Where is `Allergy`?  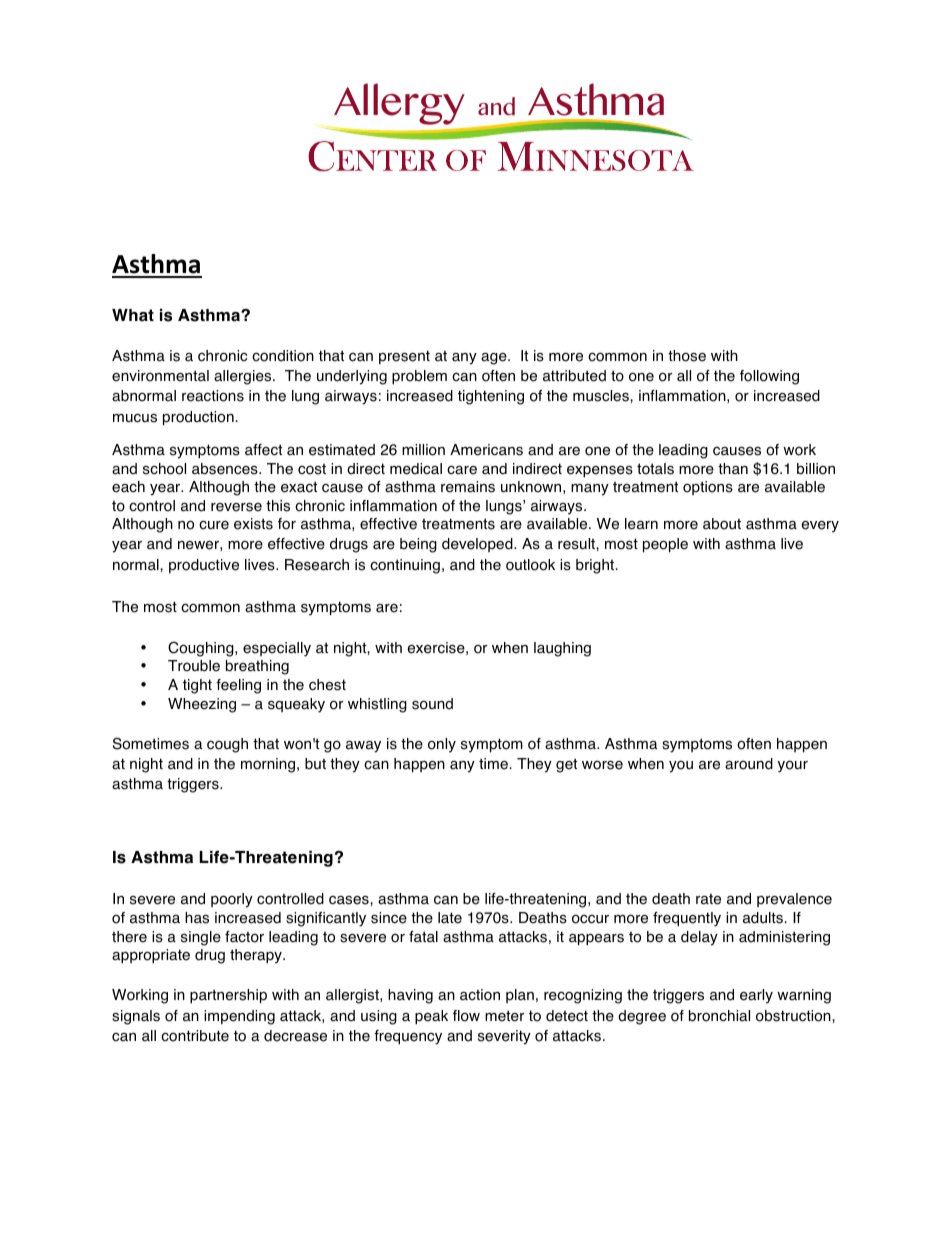
Allergy is located at coordinates (399, 104).
